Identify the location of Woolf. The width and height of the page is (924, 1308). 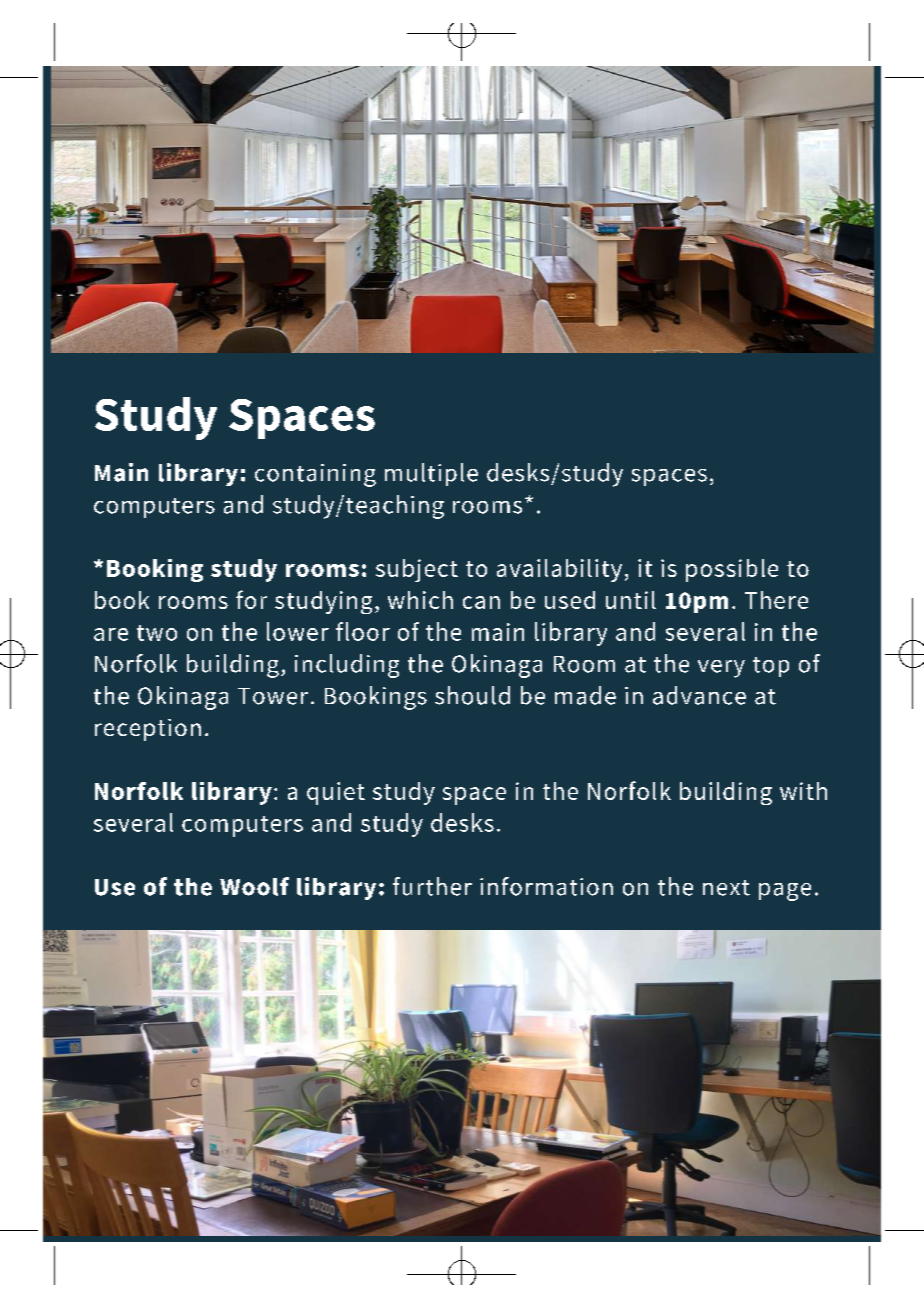
(254, 886).
